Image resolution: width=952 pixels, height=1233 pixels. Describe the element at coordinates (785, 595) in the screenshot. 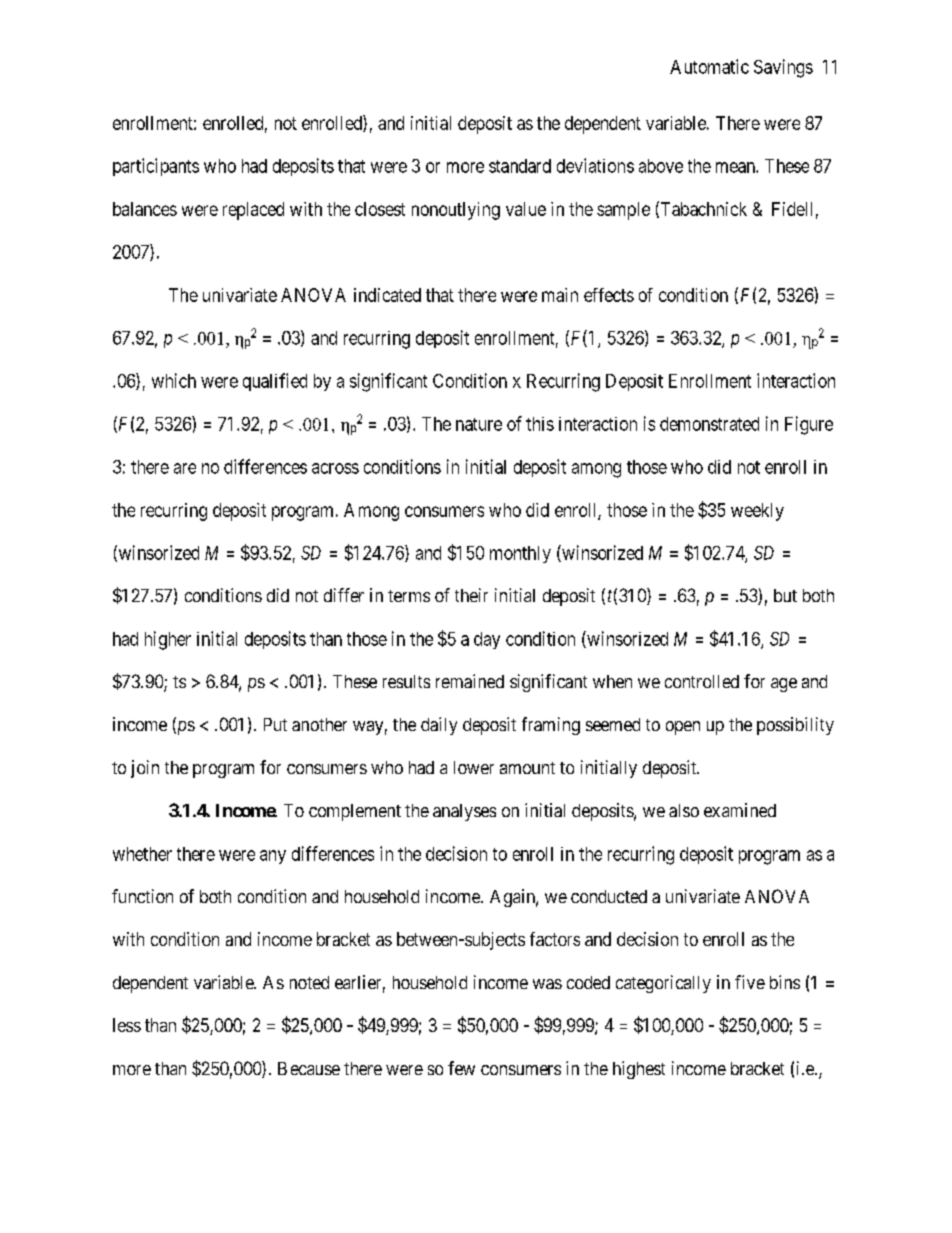

I see `but` at that location.
